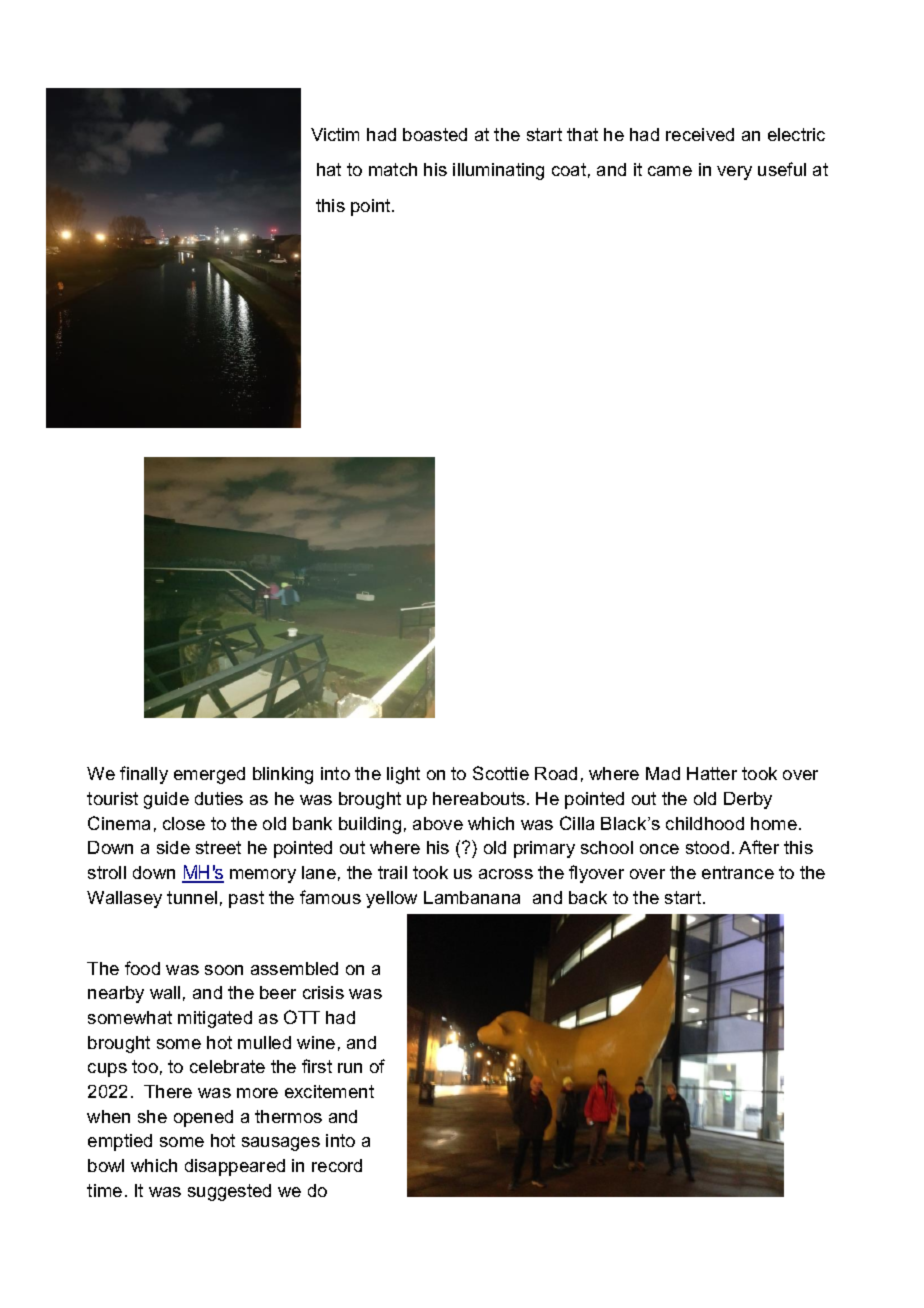  I want to click on back, so click(588, 897).
